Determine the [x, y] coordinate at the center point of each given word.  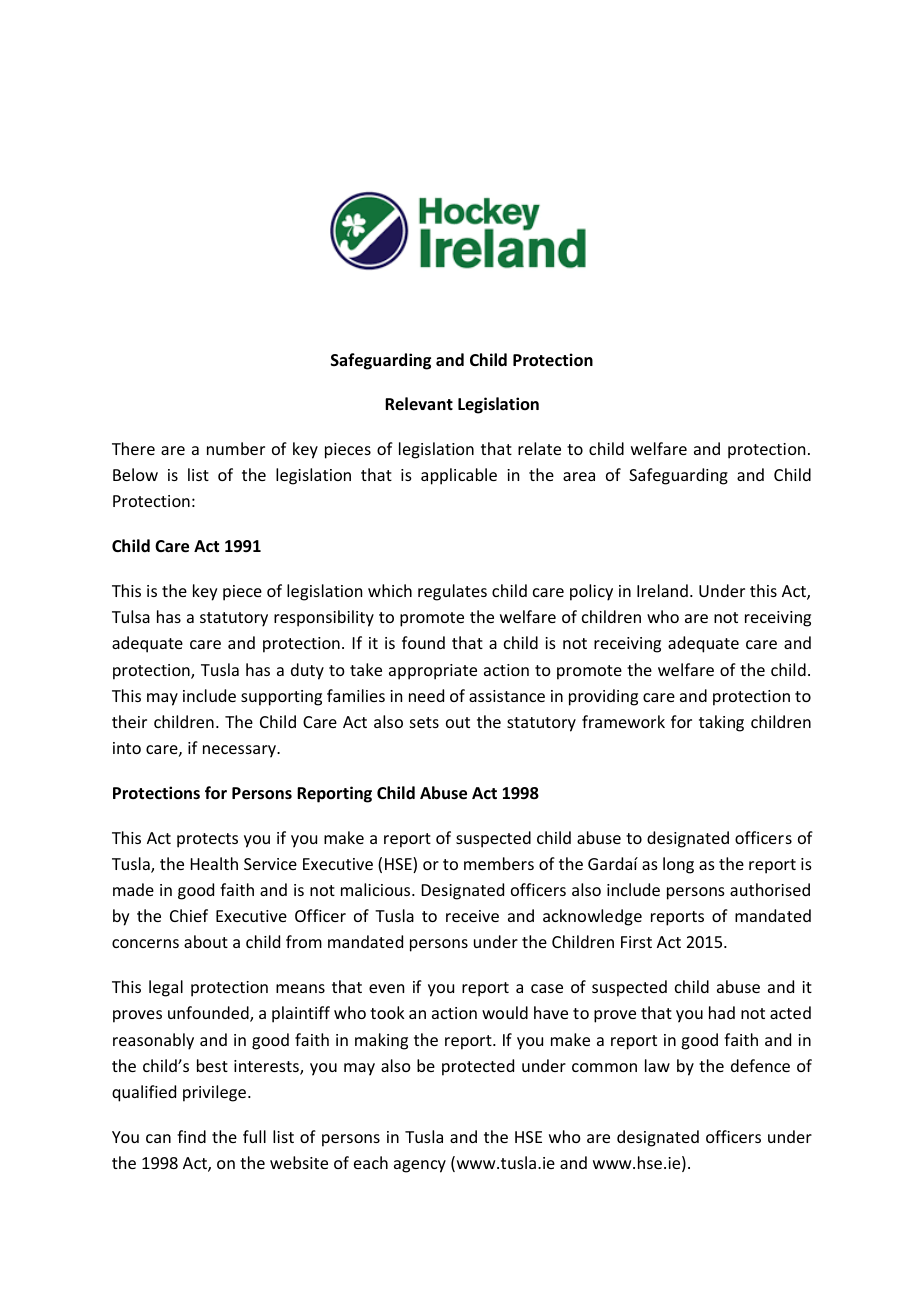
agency [420, 1166]
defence [760, 1065]
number [236, 448]
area [579, 476]
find [191, 1136]
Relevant [419, 403]
